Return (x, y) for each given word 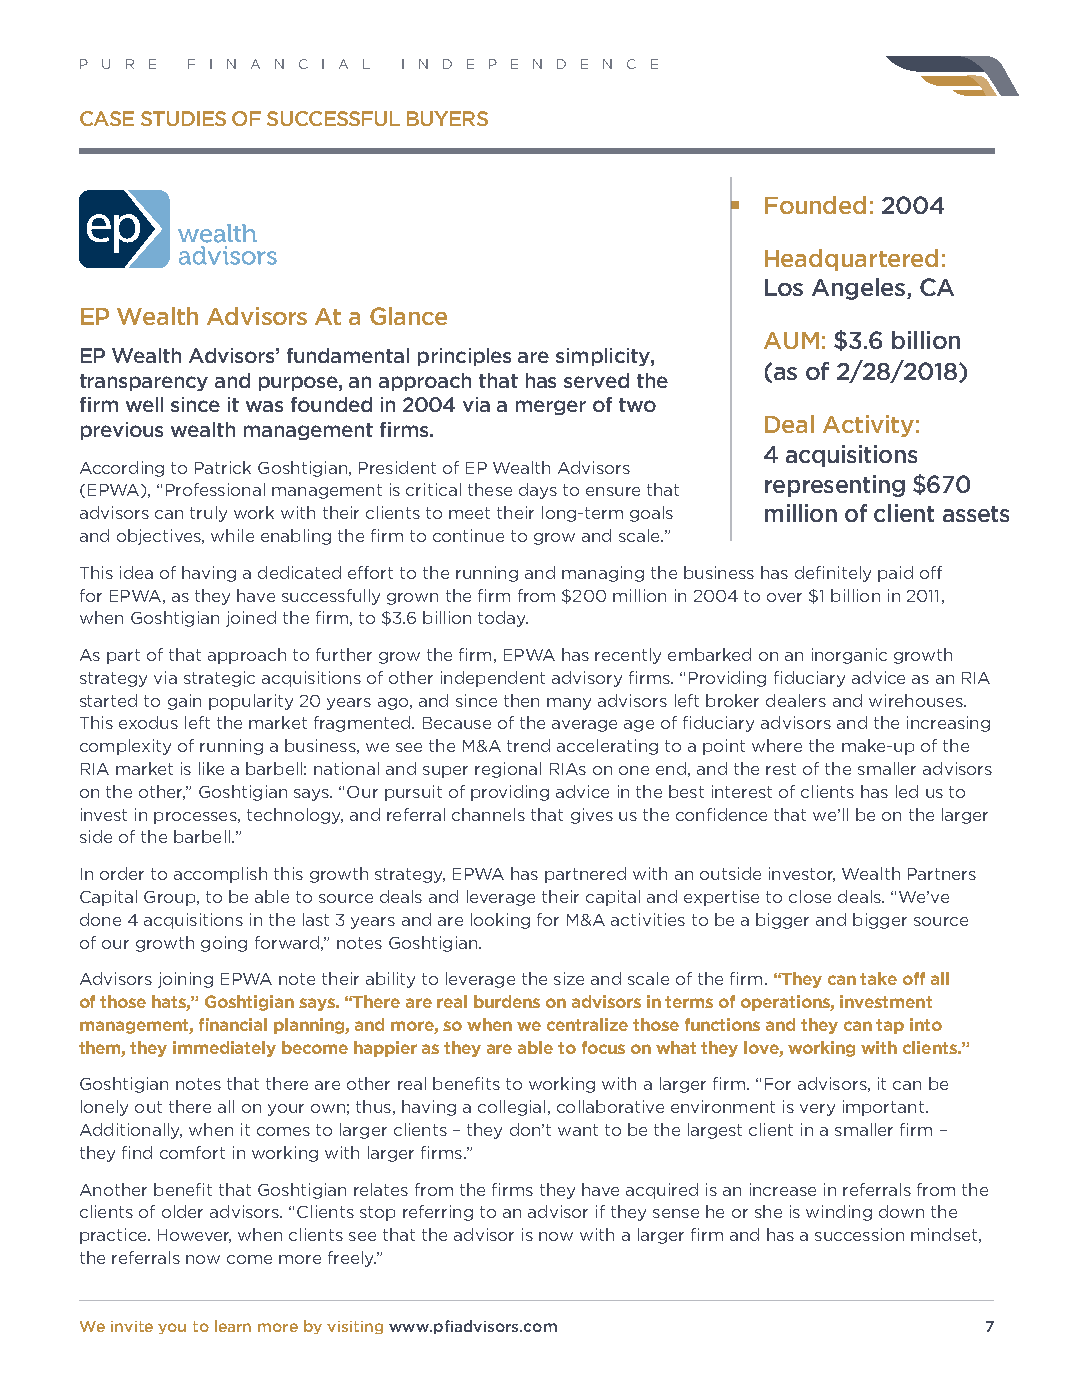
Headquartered (851, 260)
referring (438, 1213)
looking (500, 921)
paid (895, 574)
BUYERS (447, 118)
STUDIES (183, 118)
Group (171, 898)
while (232, 535)
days (538, 491)
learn (233, 1326)
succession (859, 1234)
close (810, 896)
